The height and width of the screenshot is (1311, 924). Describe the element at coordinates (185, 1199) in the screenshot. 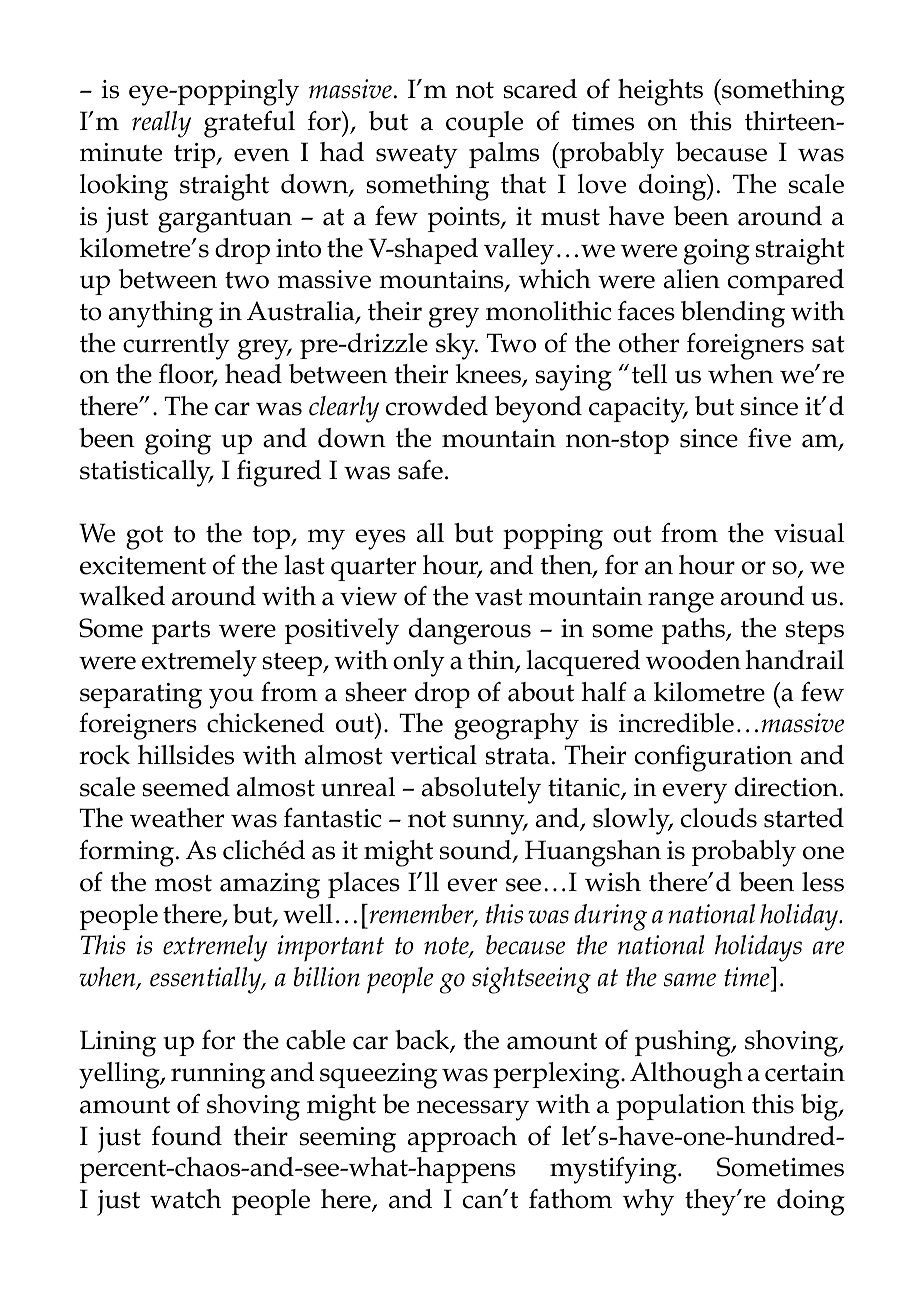

I see `watch` at that location.
